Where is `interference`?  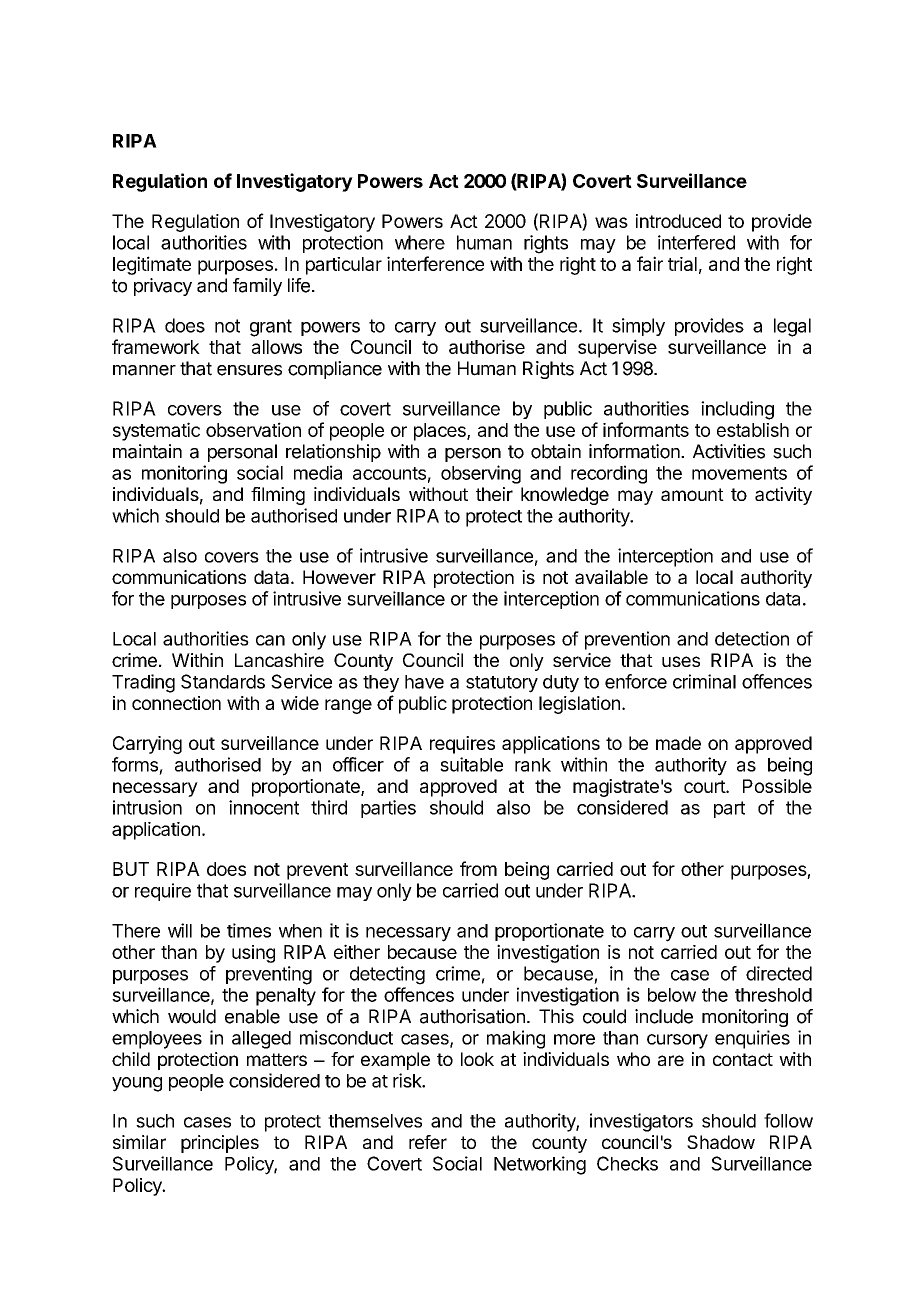 interference is located at coordinates (435, 263).
